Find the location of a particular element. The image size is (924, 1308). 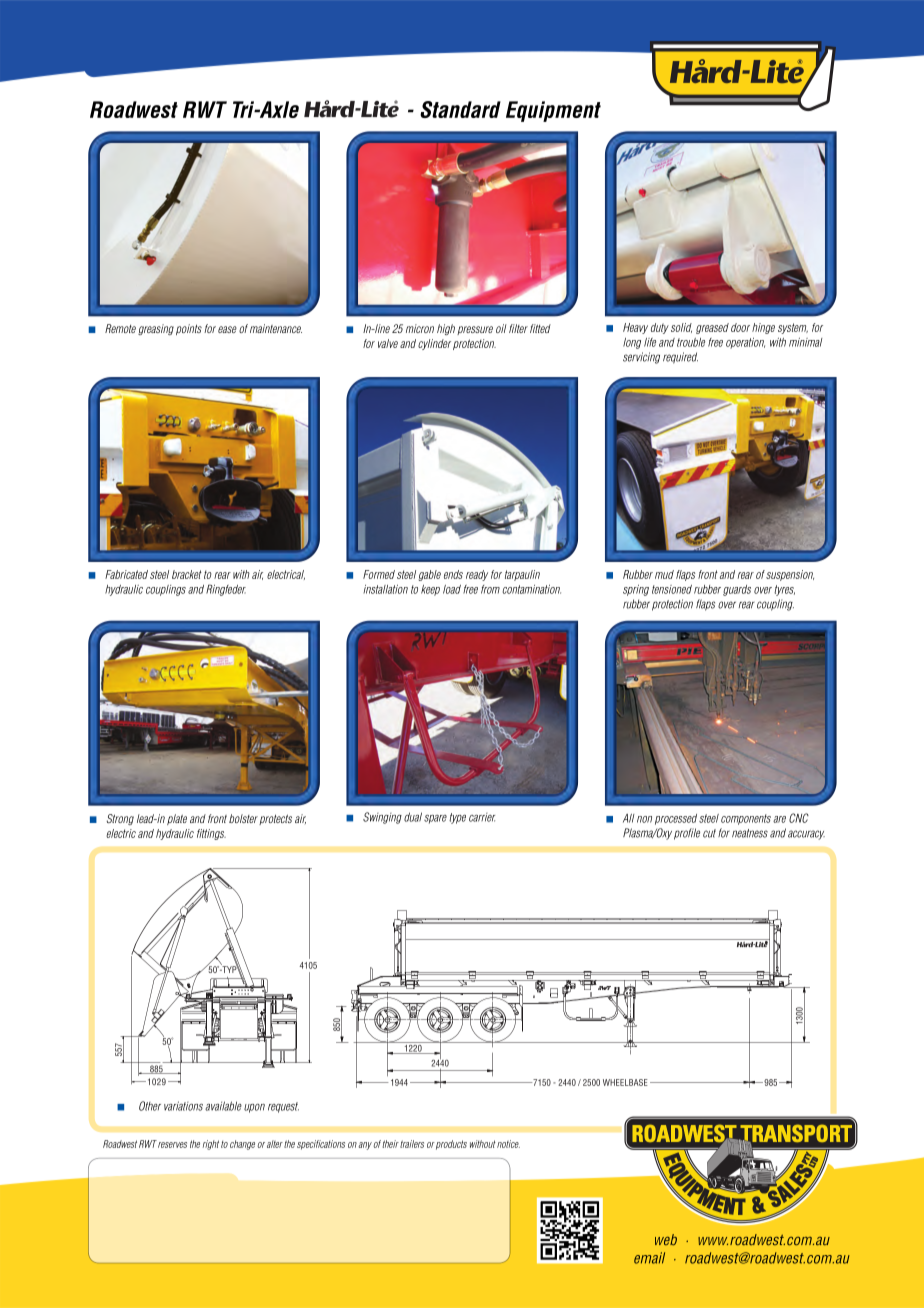

cut is located at coordinates (709, 833).
